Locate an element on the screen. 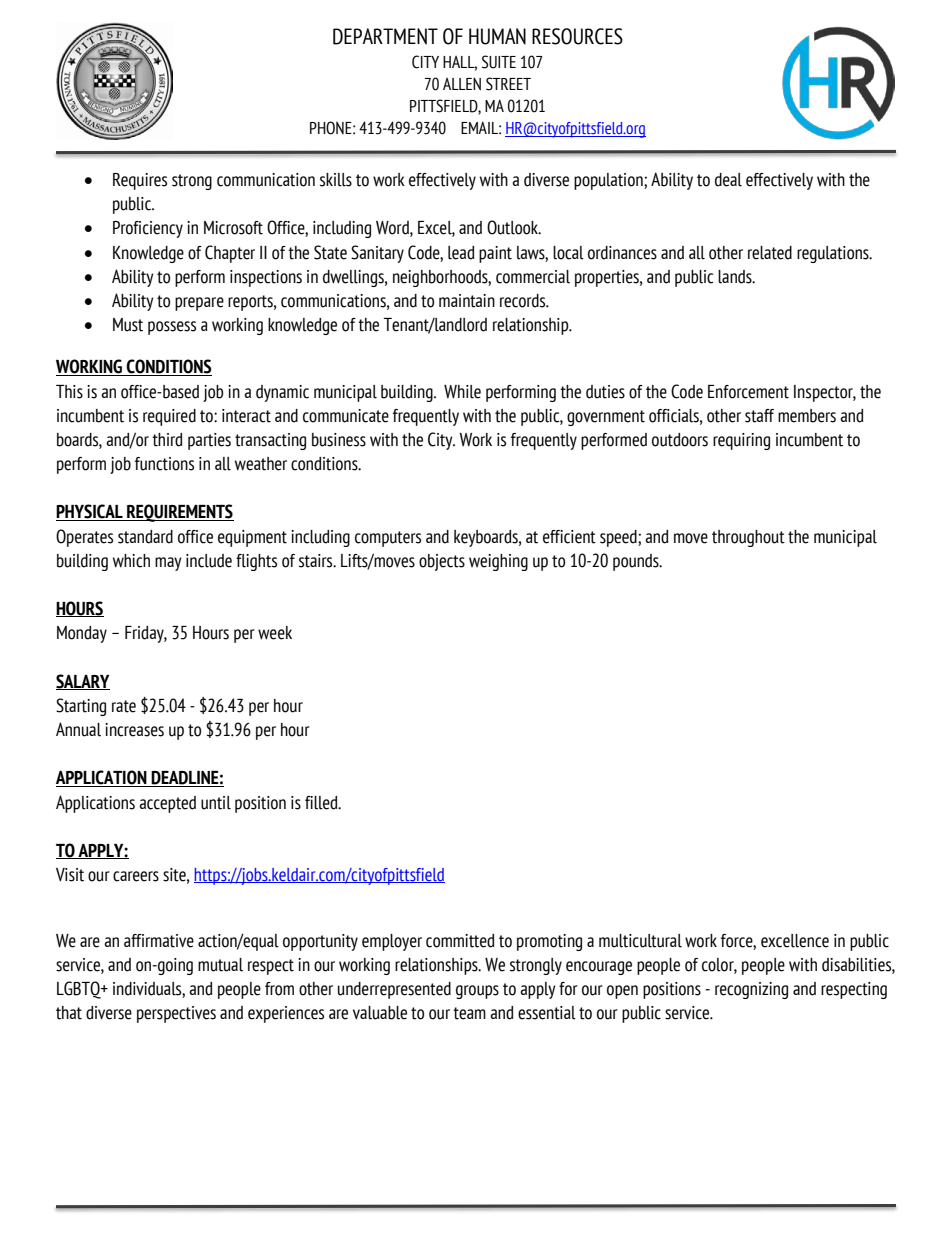  lead is located at coordinates (461, 253).
